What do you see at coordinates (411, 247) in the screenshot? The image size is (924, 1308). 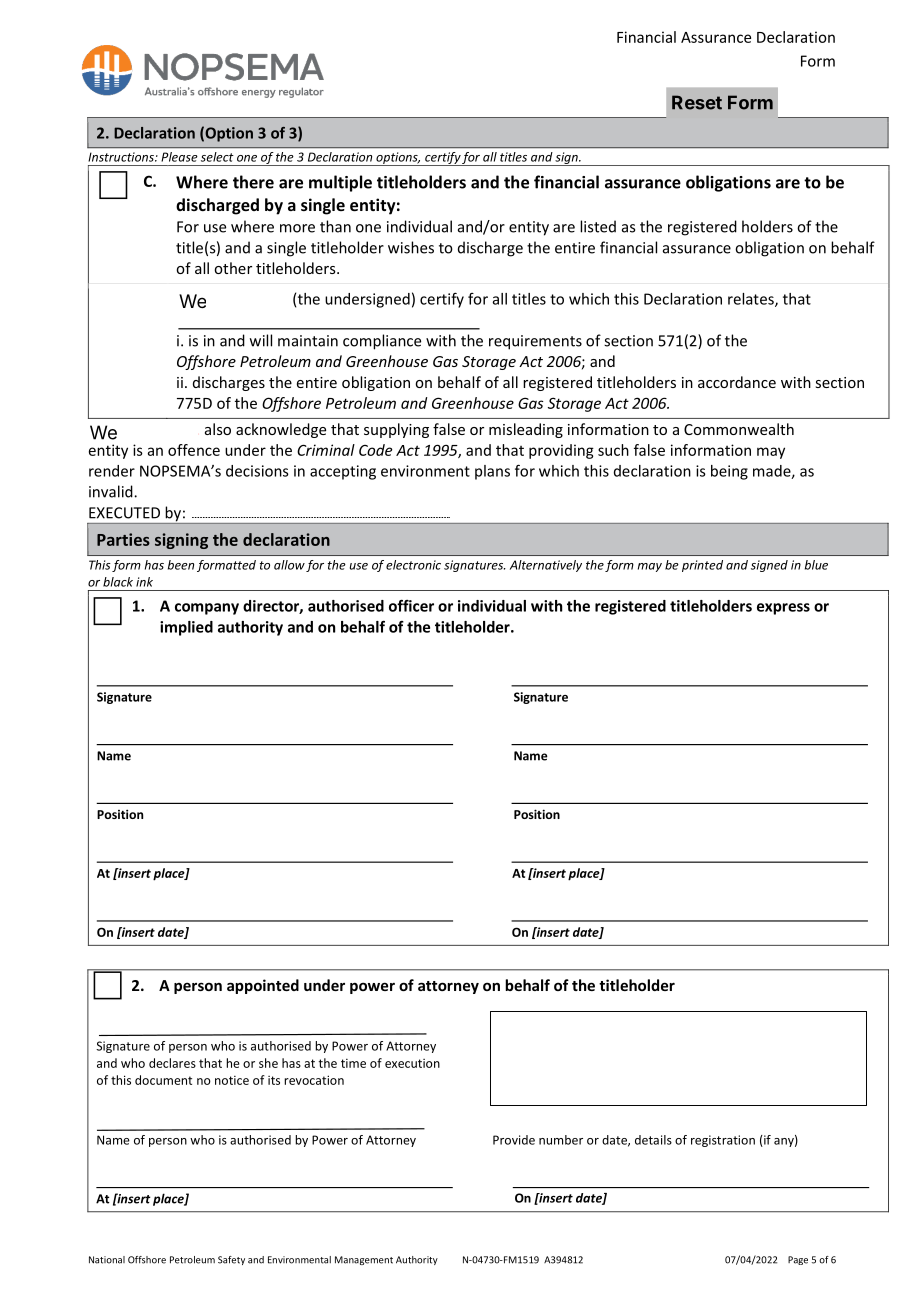 I see `wishes` at bounding box center [411, 247].
